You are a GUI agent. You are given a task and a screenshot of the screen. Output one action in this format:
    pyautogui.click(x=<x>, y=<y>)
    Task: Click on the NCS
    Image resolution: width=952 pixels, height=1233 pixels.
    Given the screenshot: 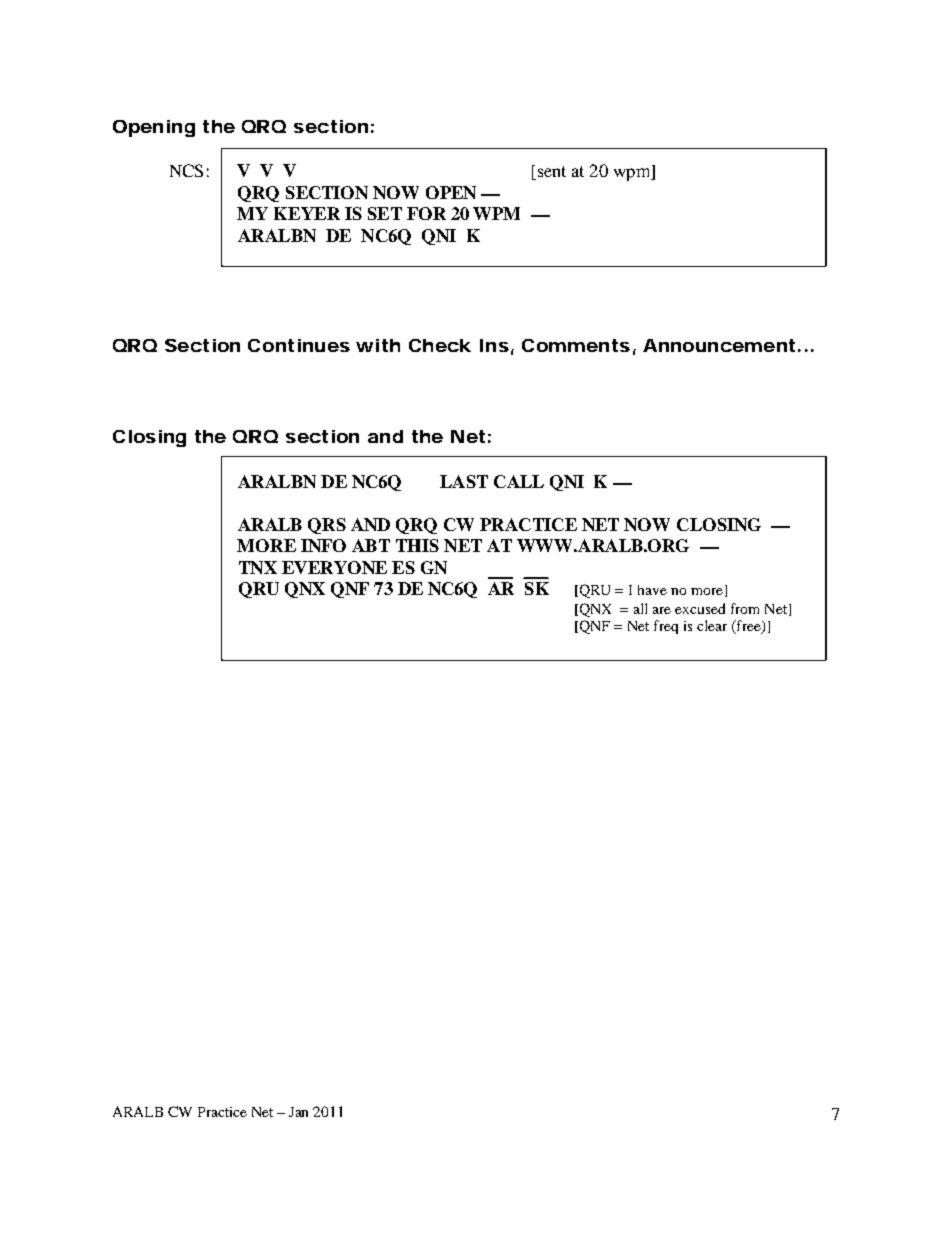 What is the action you would take?
    pyautogui.click(x=186, y=170)
